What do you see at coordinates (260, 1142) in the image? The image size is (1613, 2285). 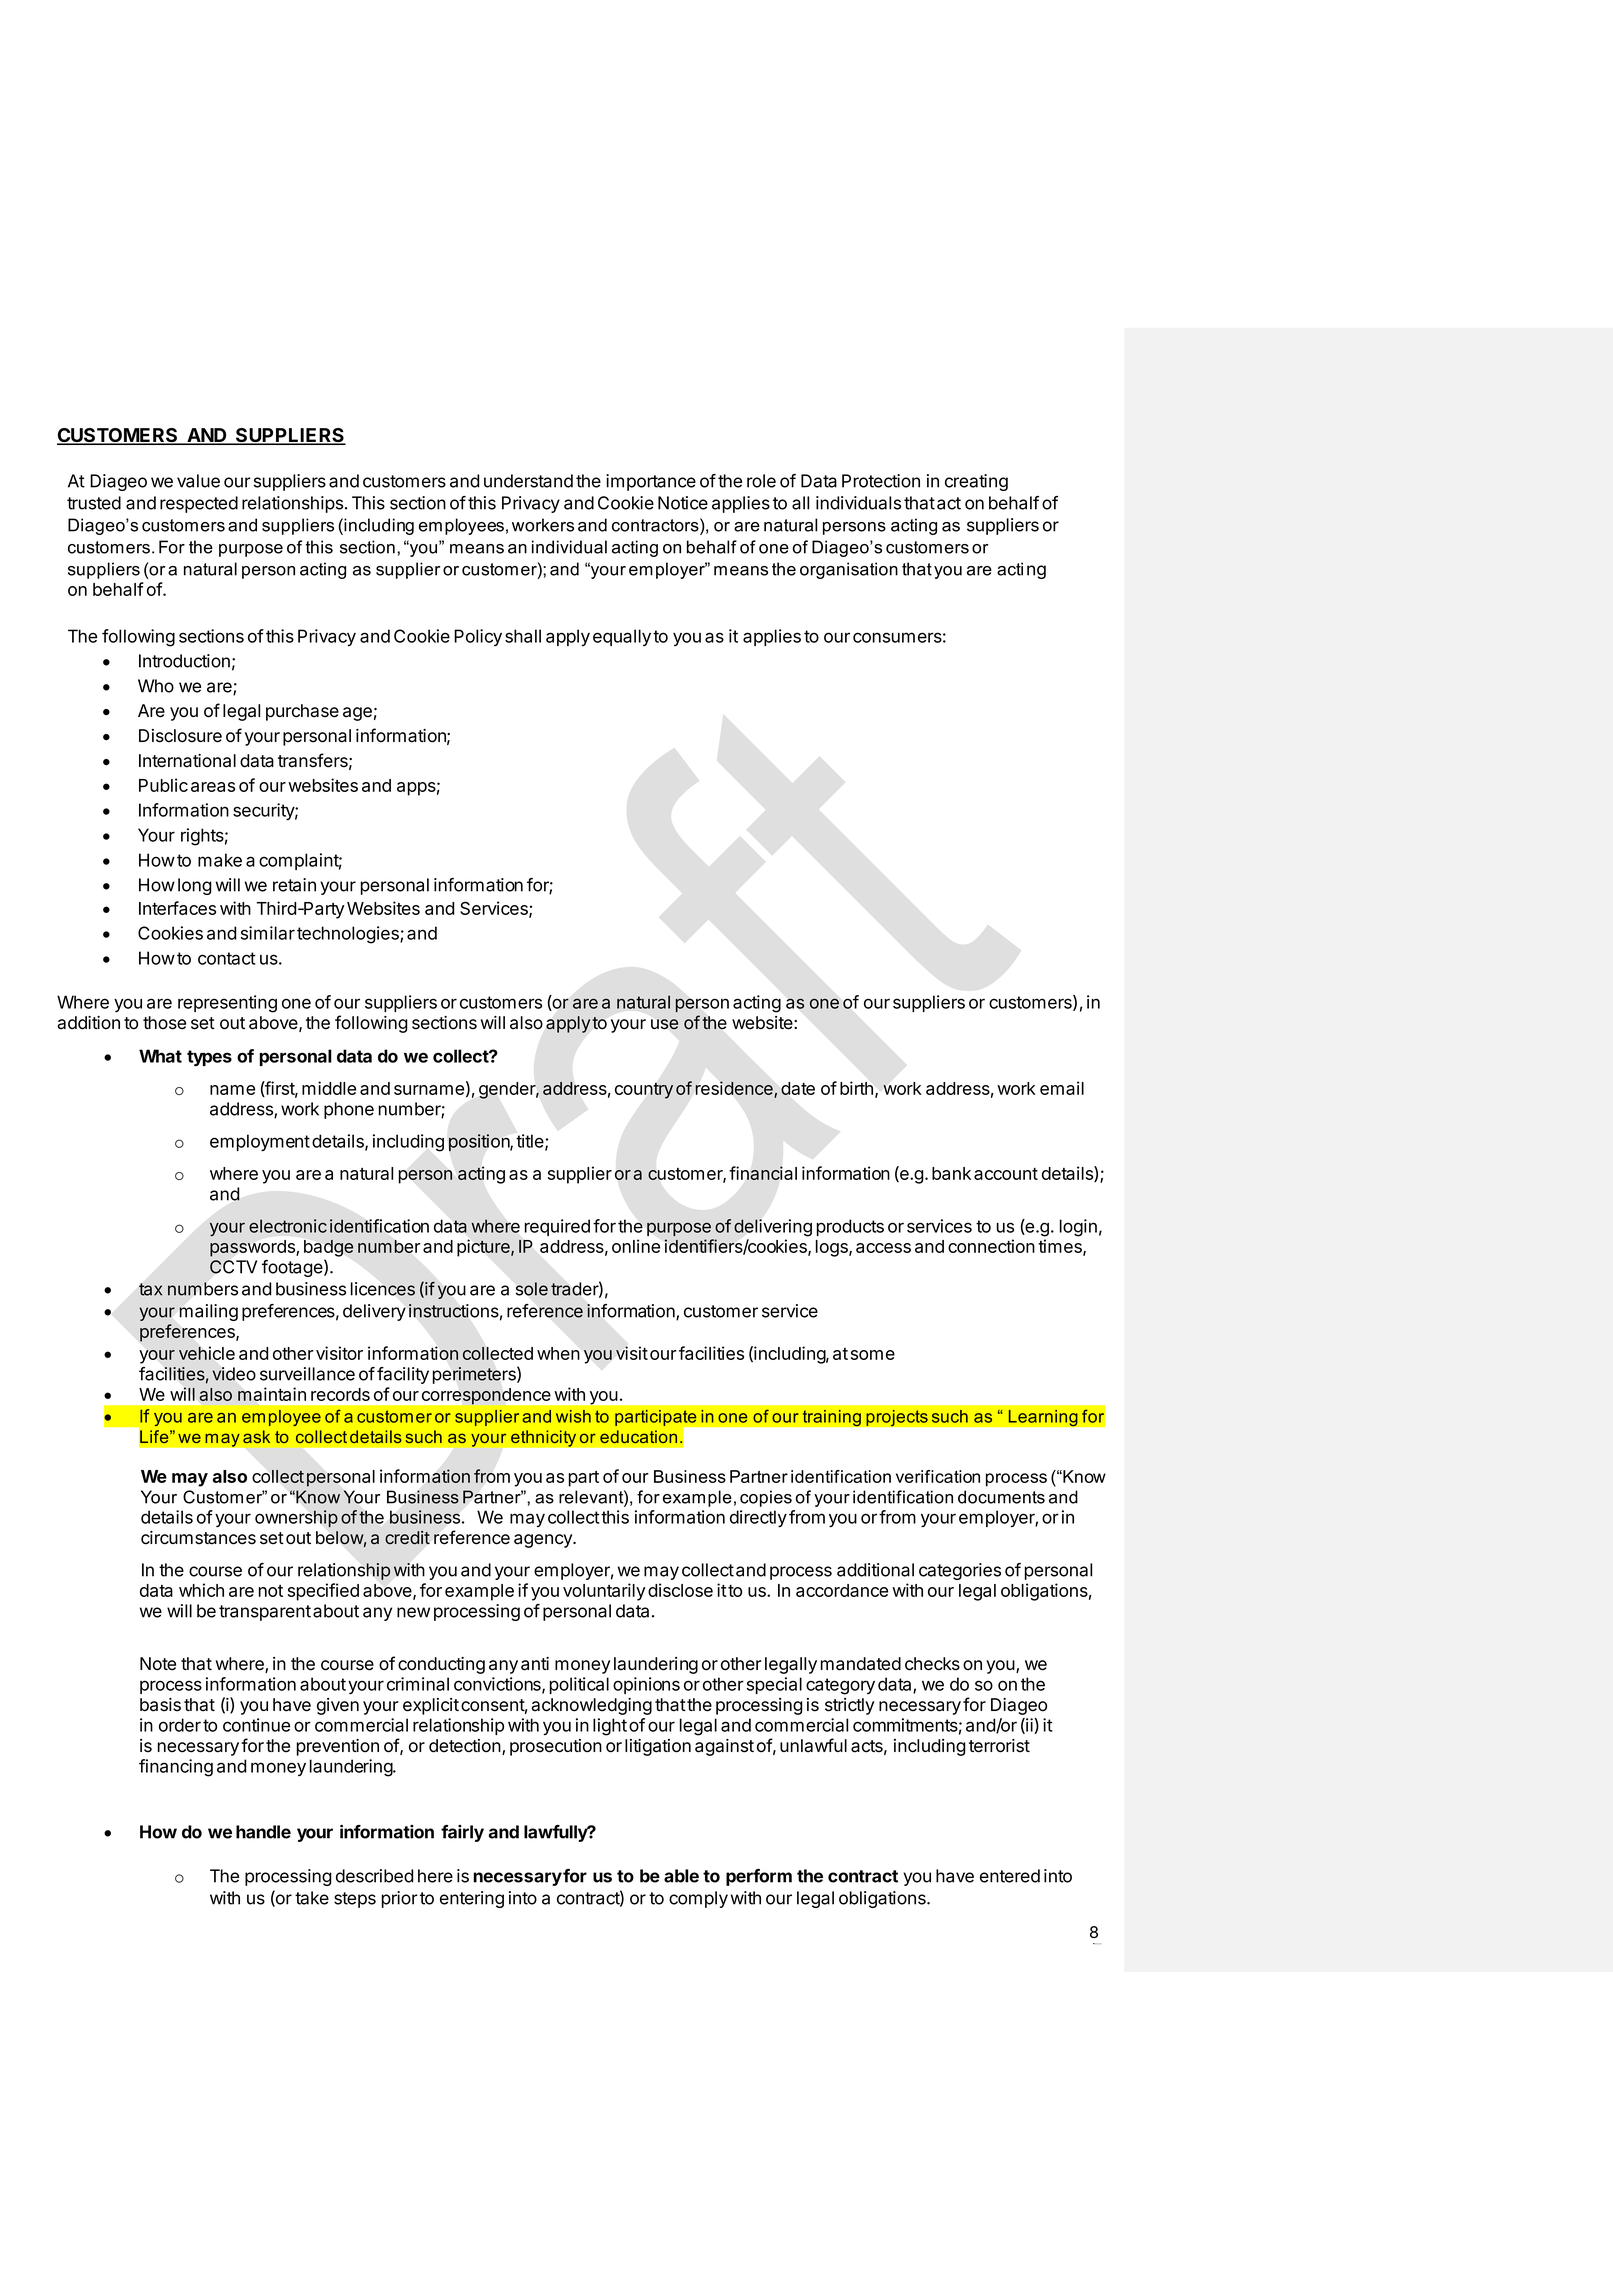 I see `employment` at bounding box center [260, 1142].
